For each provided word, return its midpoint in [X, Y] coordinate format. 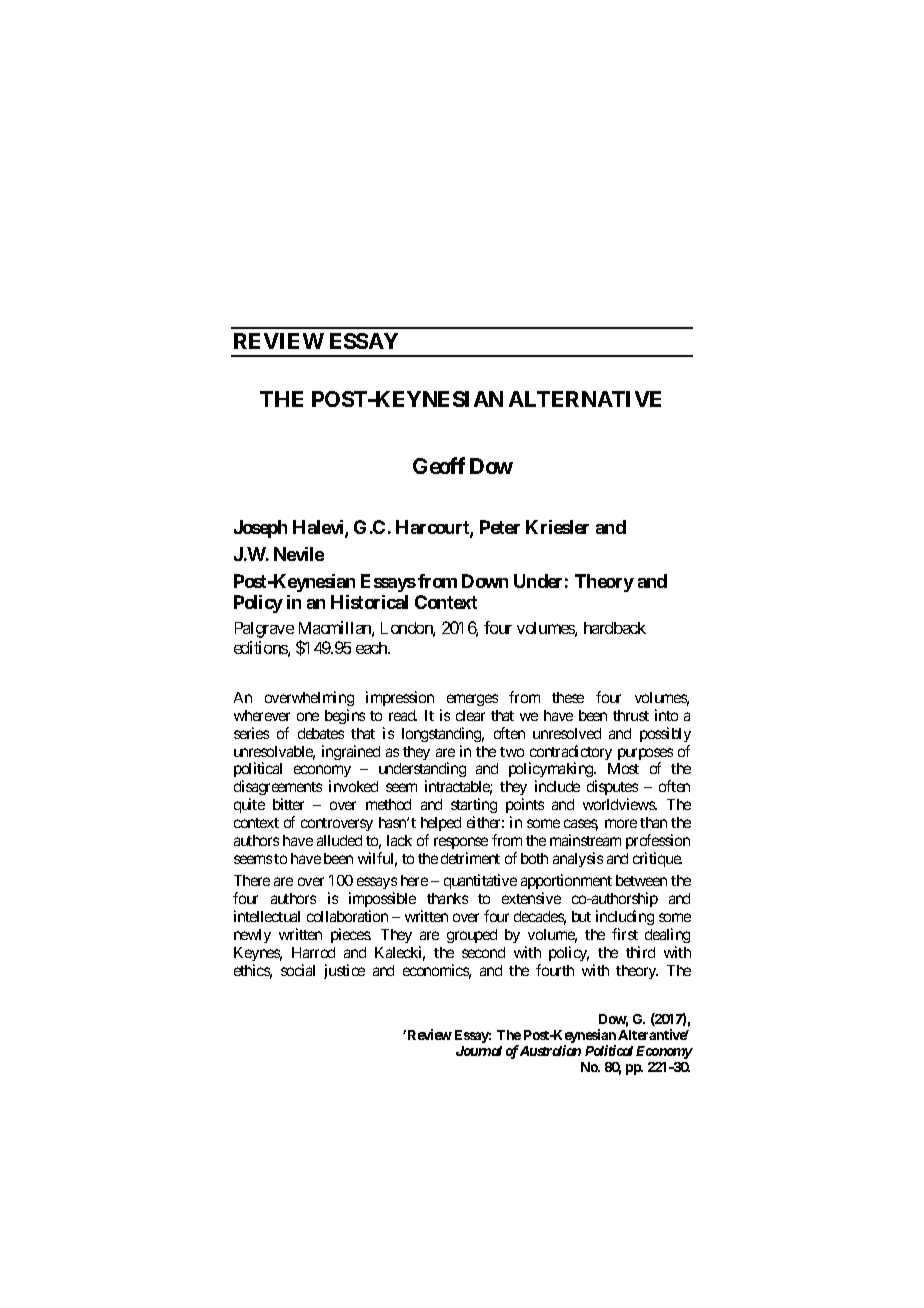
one [308, 716]
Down [485, 581]
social [298, 970]
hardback [615, 628]
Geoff [439, 465]
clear [470, 715]
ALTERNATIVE [585, 399]
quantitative [480, 881]
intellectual [267, 916]
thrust [631, 715]
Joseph [260, 529]
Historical [369, 602]
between [641, 880]
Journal [479, 1051]
